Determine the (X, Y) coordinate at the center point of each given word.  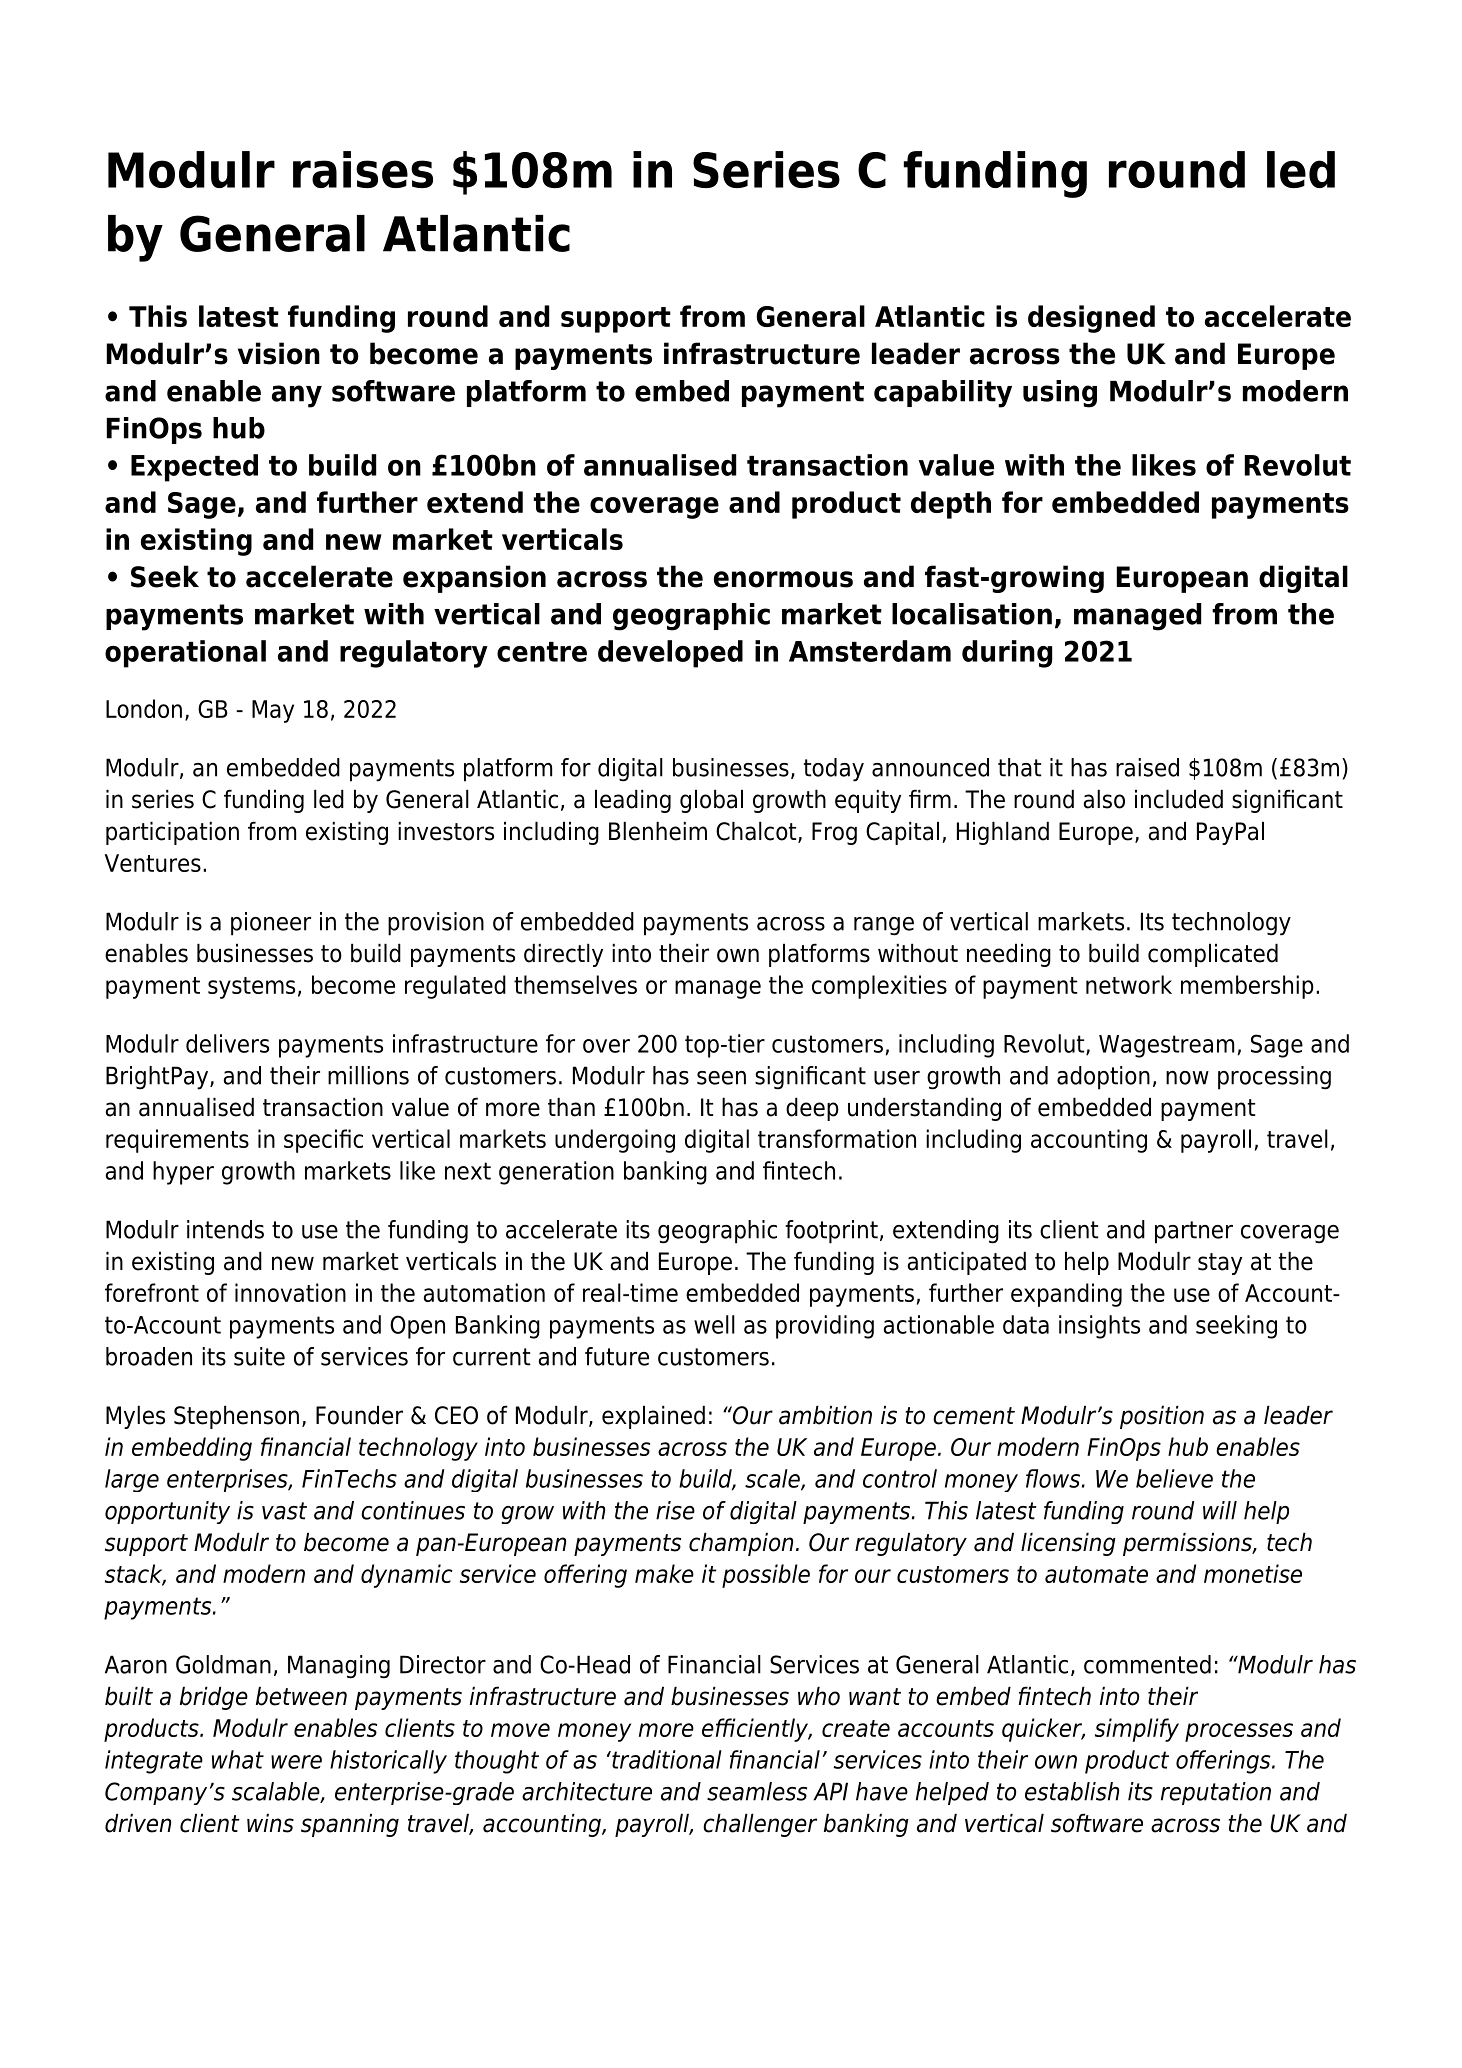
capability (943, 394)
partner (1194, 1232)
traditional (666, 1759)
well (714, 1324)
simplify (1137, 1730)
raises (363, 169)
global (711, 801)
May (273, 711)
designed (1091, 319)
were (296, 1762)
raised (1147, 767)
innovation (290, 1292)
